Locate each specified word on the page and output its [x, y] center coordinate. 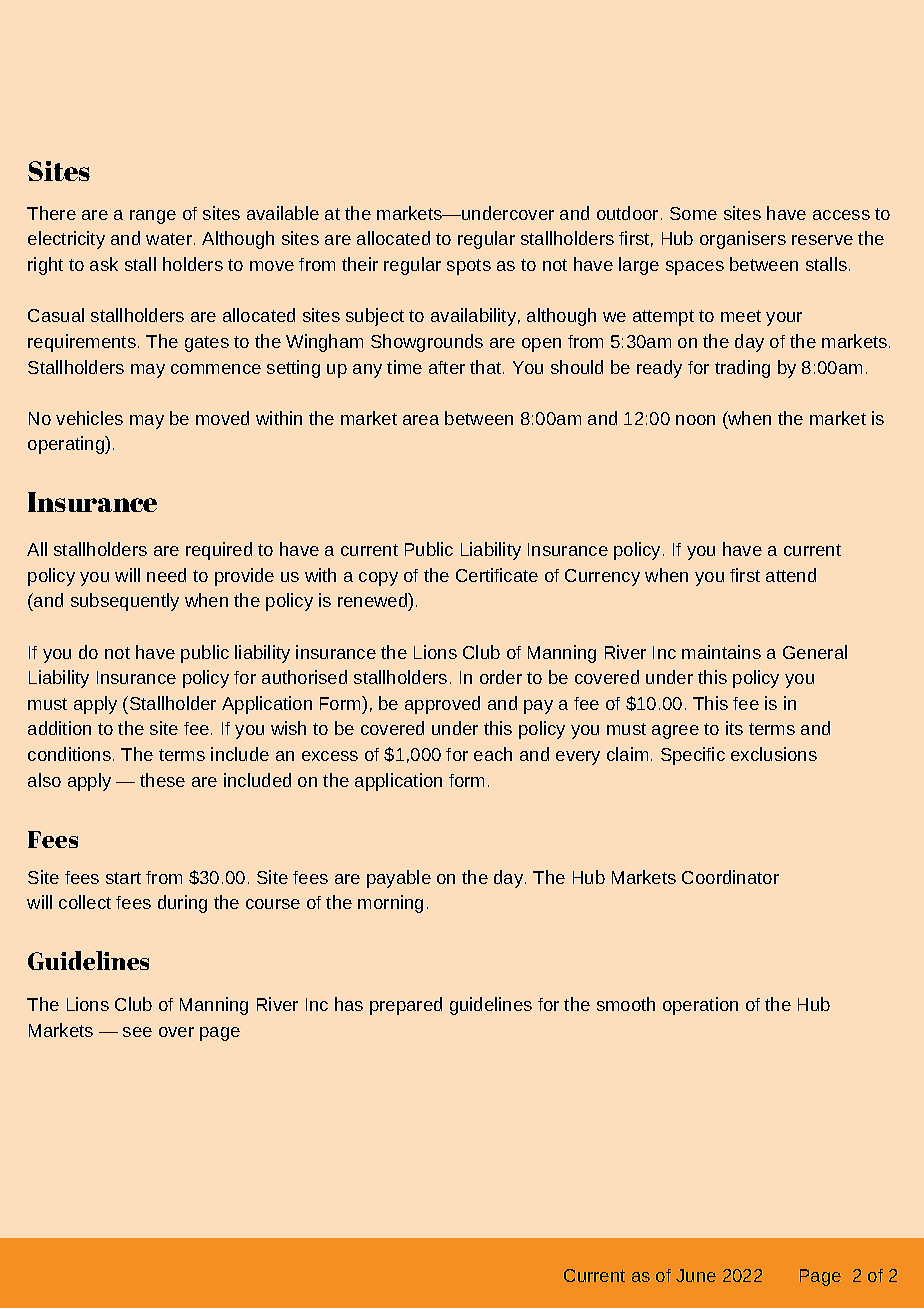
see [137, 1032]
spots [469, 267]
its [734, 728]
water [169, 239]
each [493, 754]
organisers [743, 240]
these [162, 780]
